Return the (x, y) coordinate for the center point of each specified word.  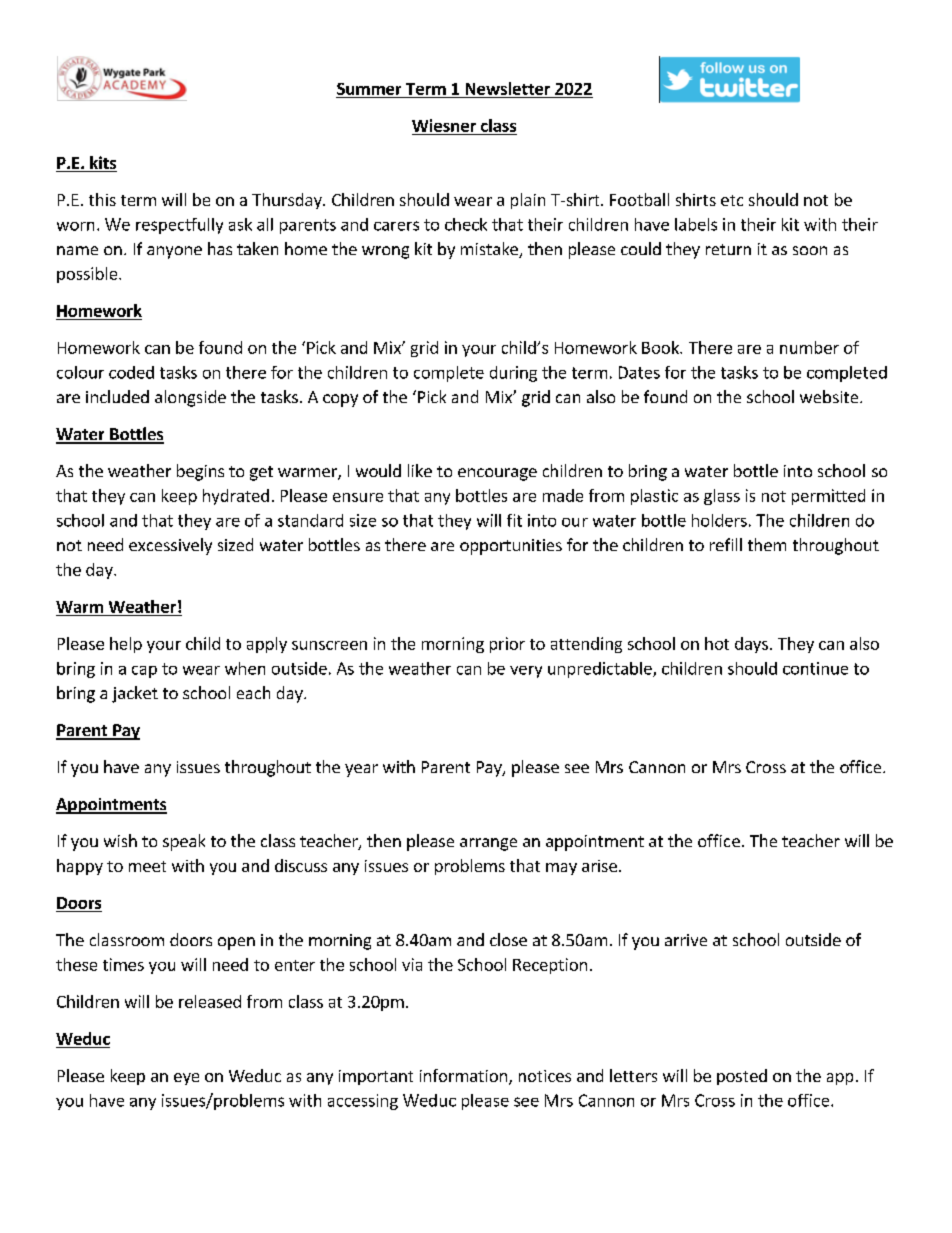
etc (732, 200)
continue (815, 668)
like (420, 470)
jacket (135, 694)
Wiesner (444, 125)
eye (186, 1079)
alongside (190, 398)
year (361, 770)
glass (722, 497)
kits (102, 164)
